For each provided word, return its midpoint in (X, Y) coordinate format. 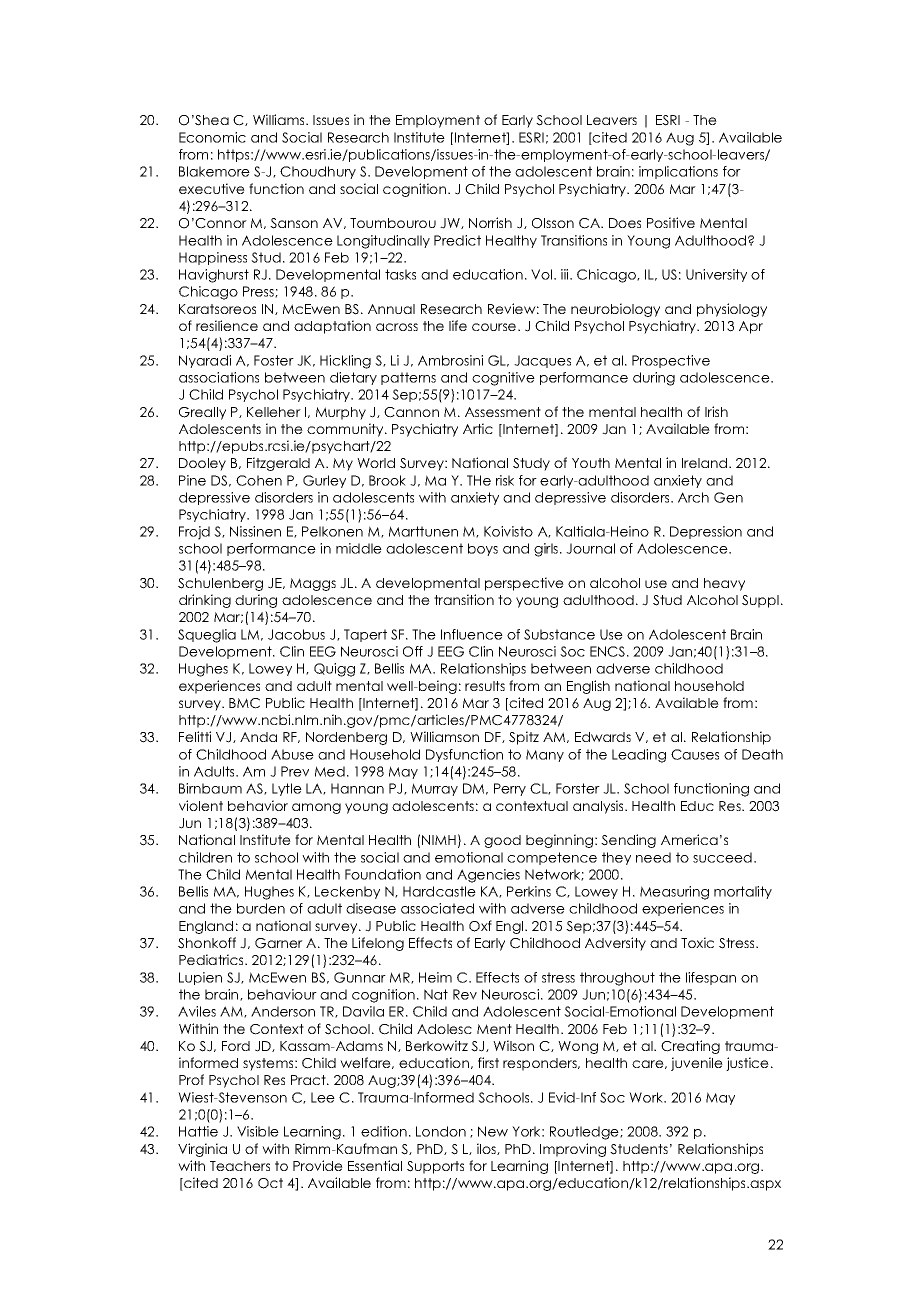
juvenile (697, 1064)
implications (678, 172)
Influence (472, 634)
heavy (724, 584)
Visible (258, 1131)
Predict (457, 240)
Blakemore (214, 171)
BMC (244, 703)
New (493, 1131)
